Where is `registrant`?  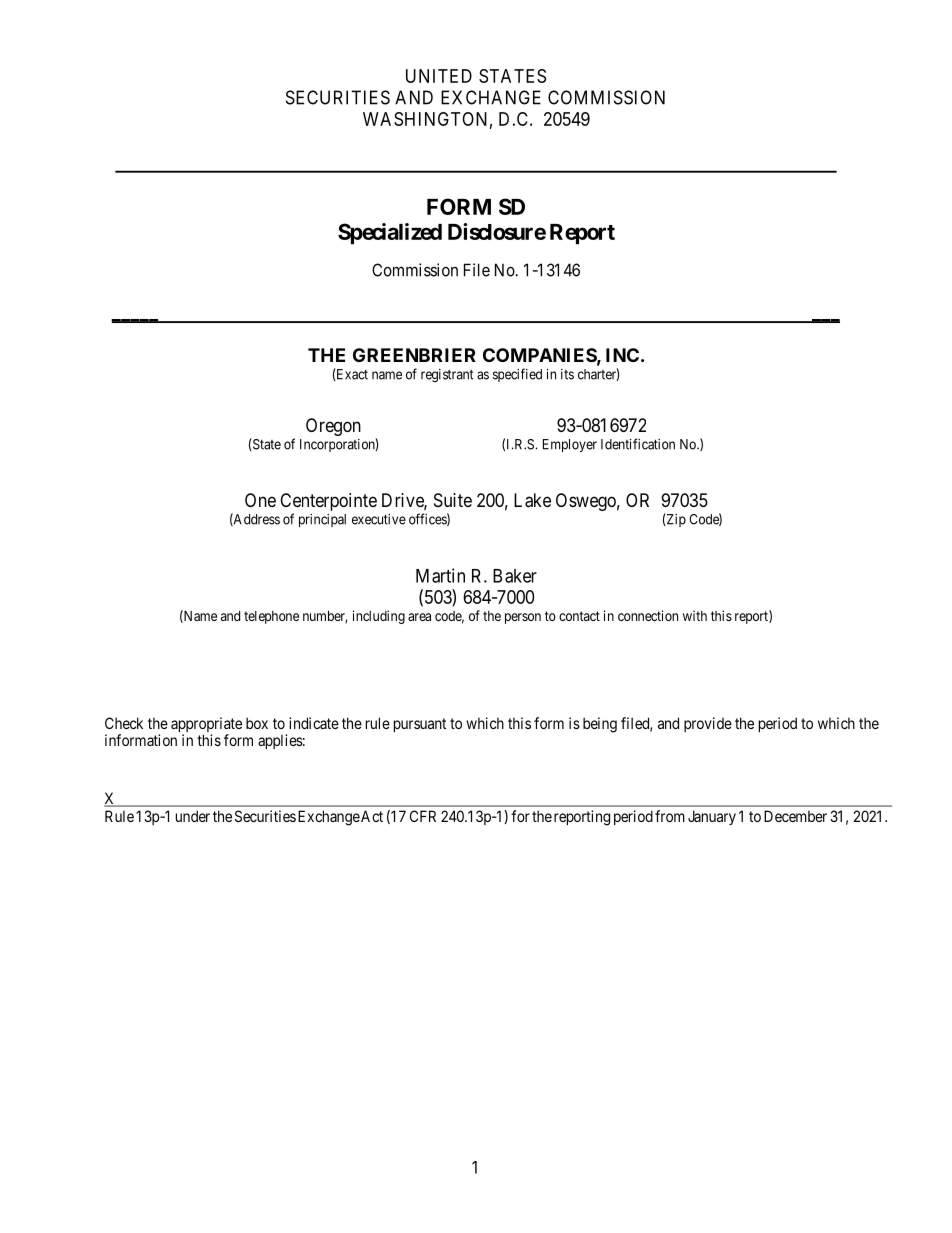
registrant is located at coordinates (447, 376).
